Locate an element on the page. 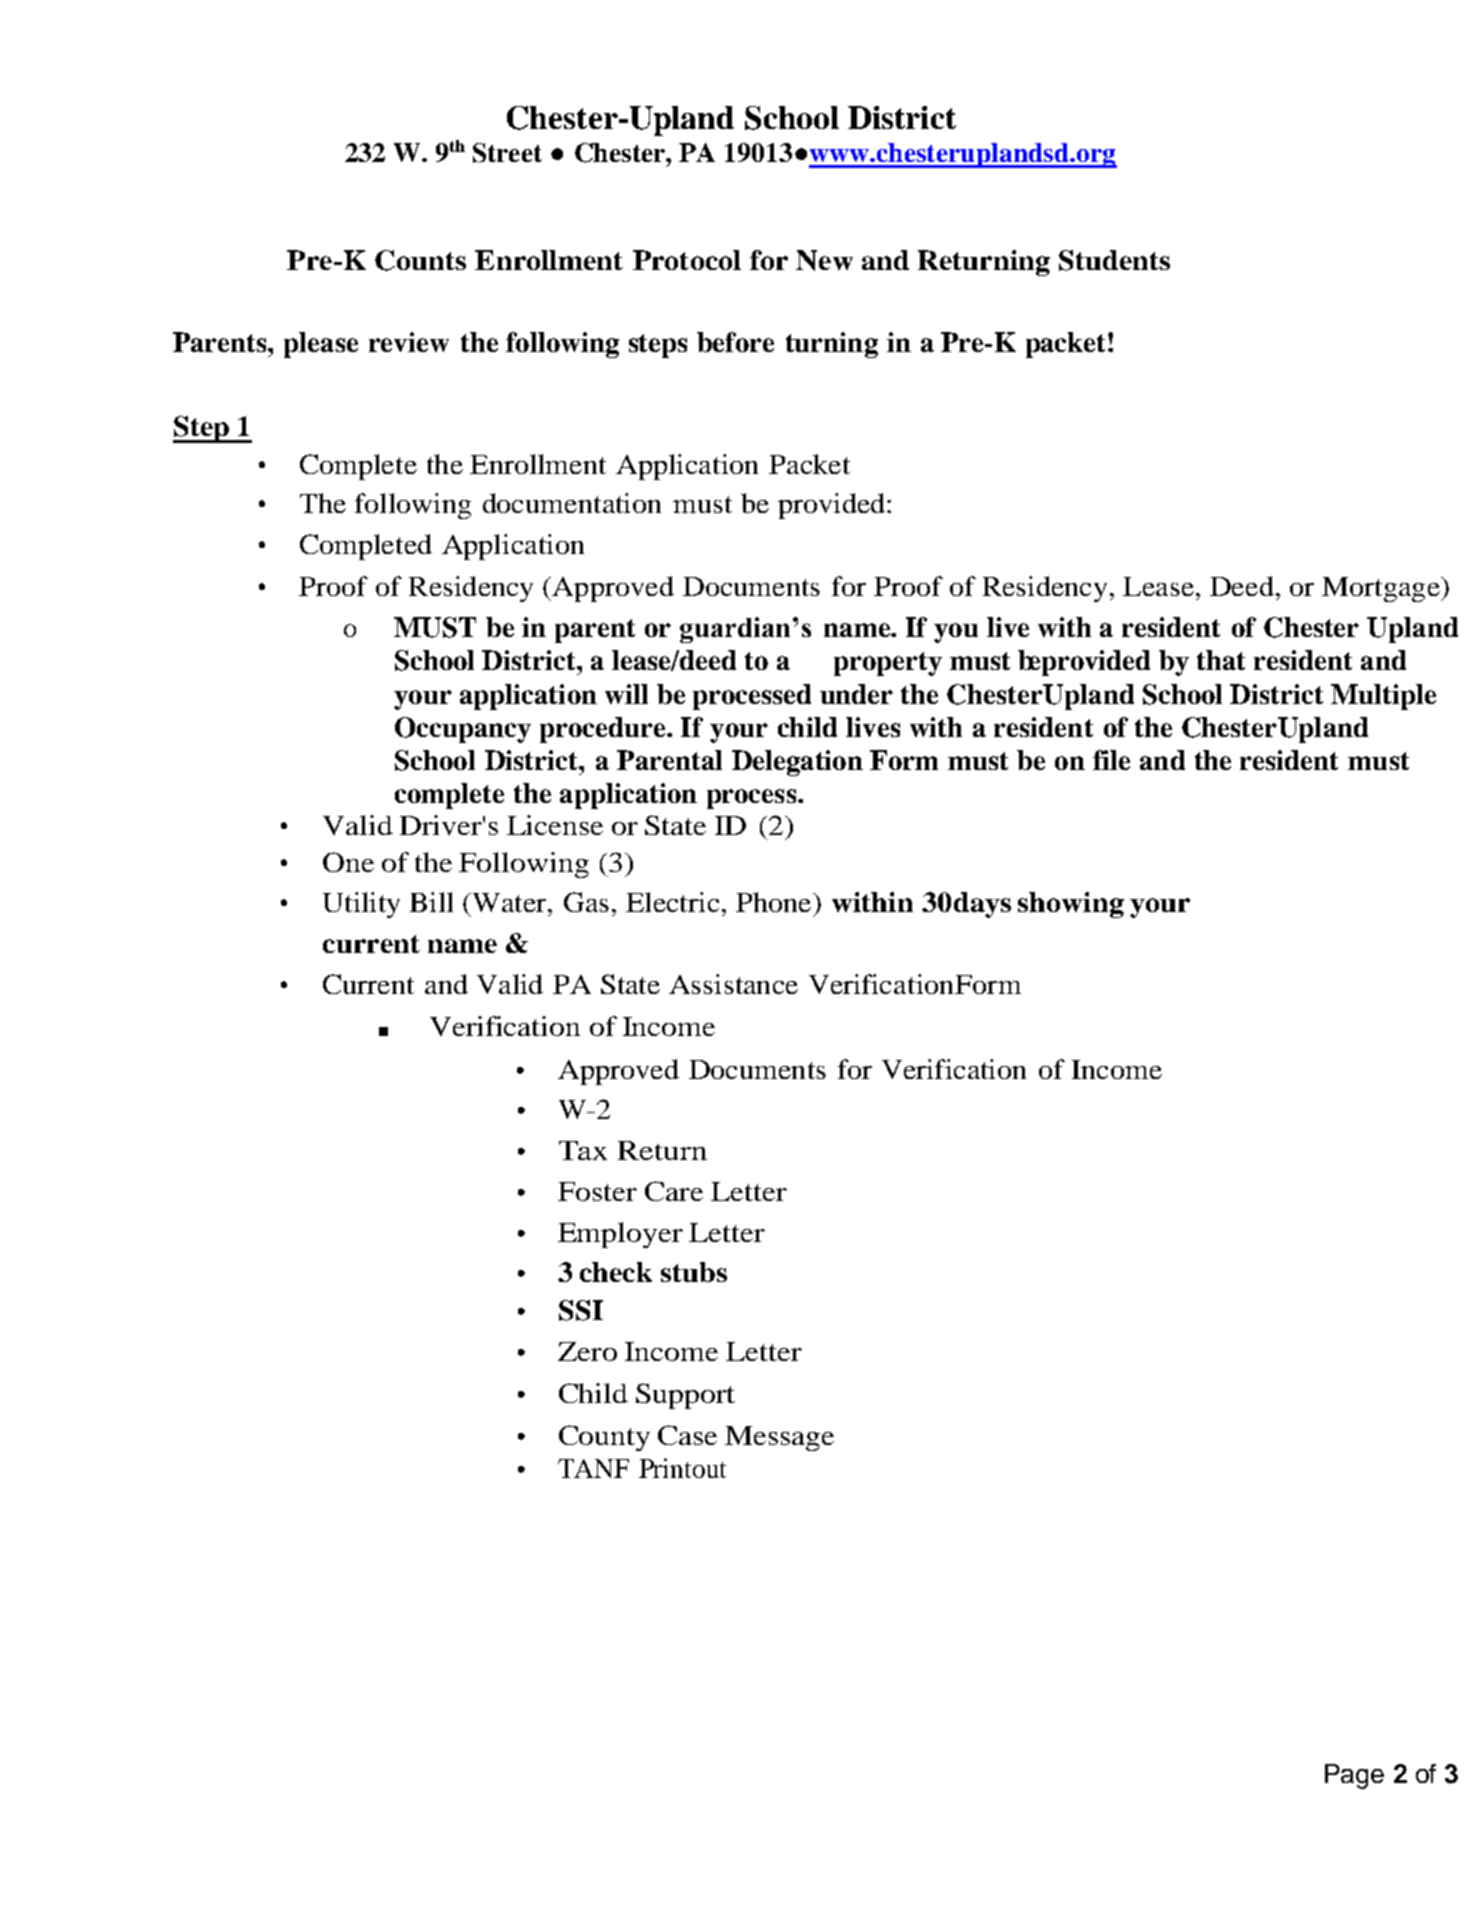  Phone is located at coordinates (775, 902).
